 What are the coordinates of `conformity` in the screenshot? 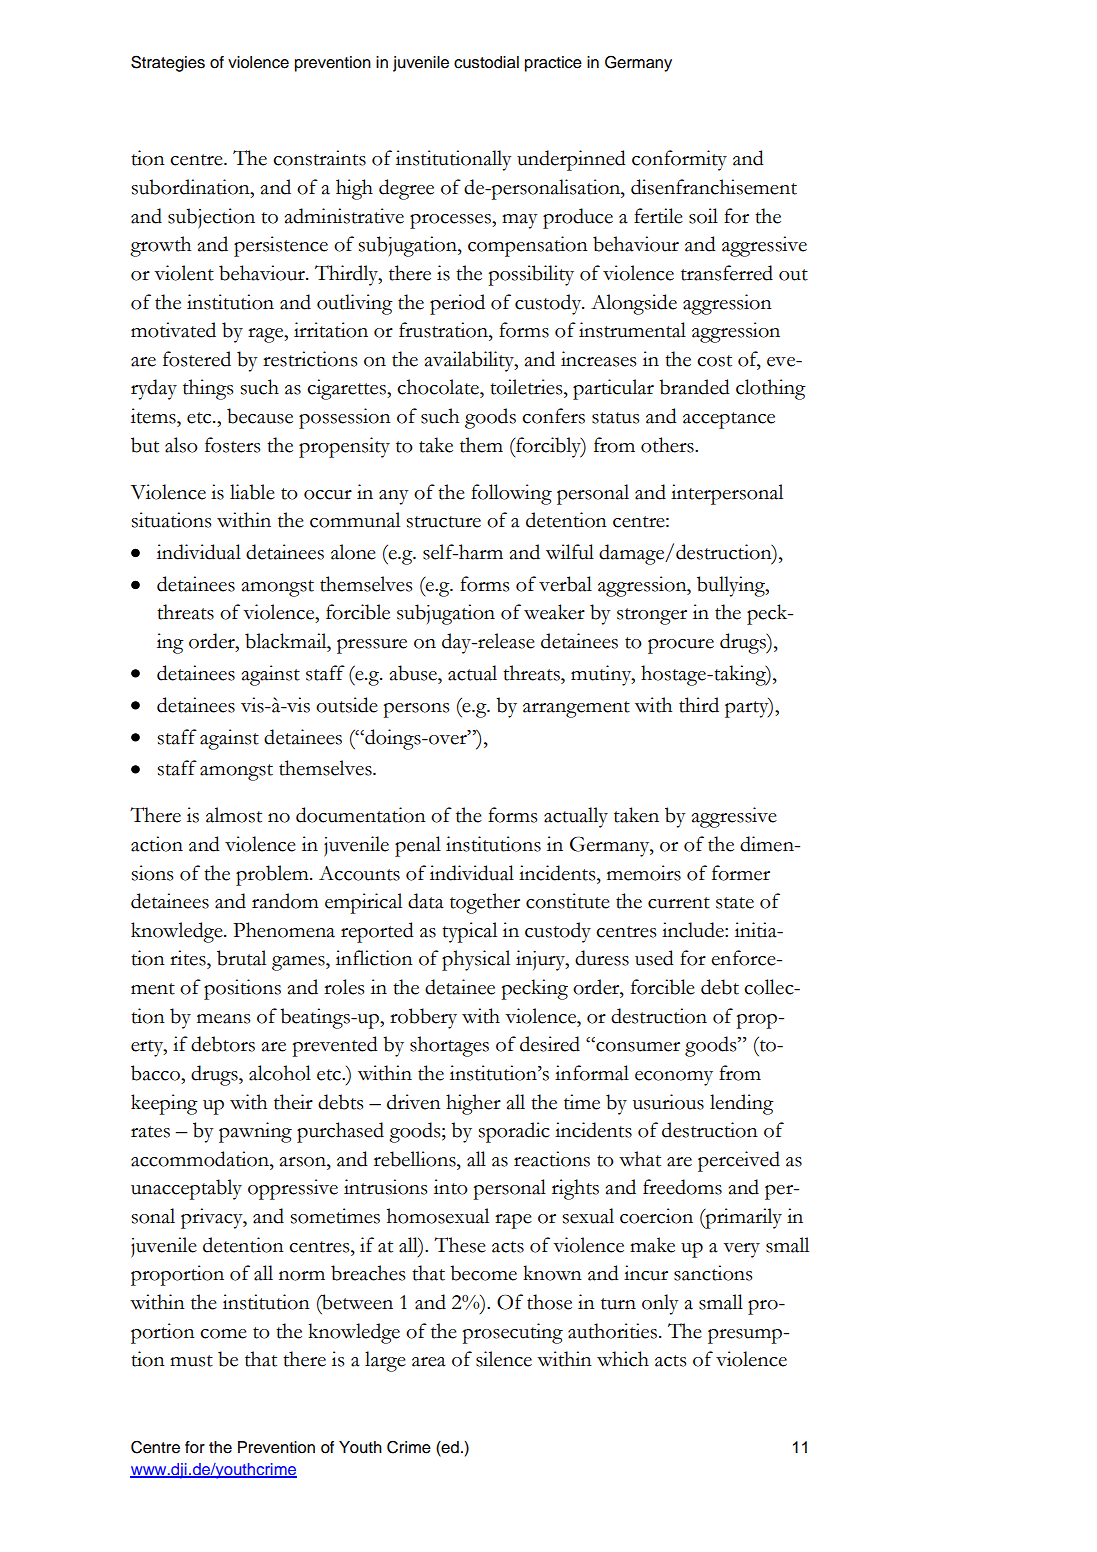 It's located at (679, 160).
